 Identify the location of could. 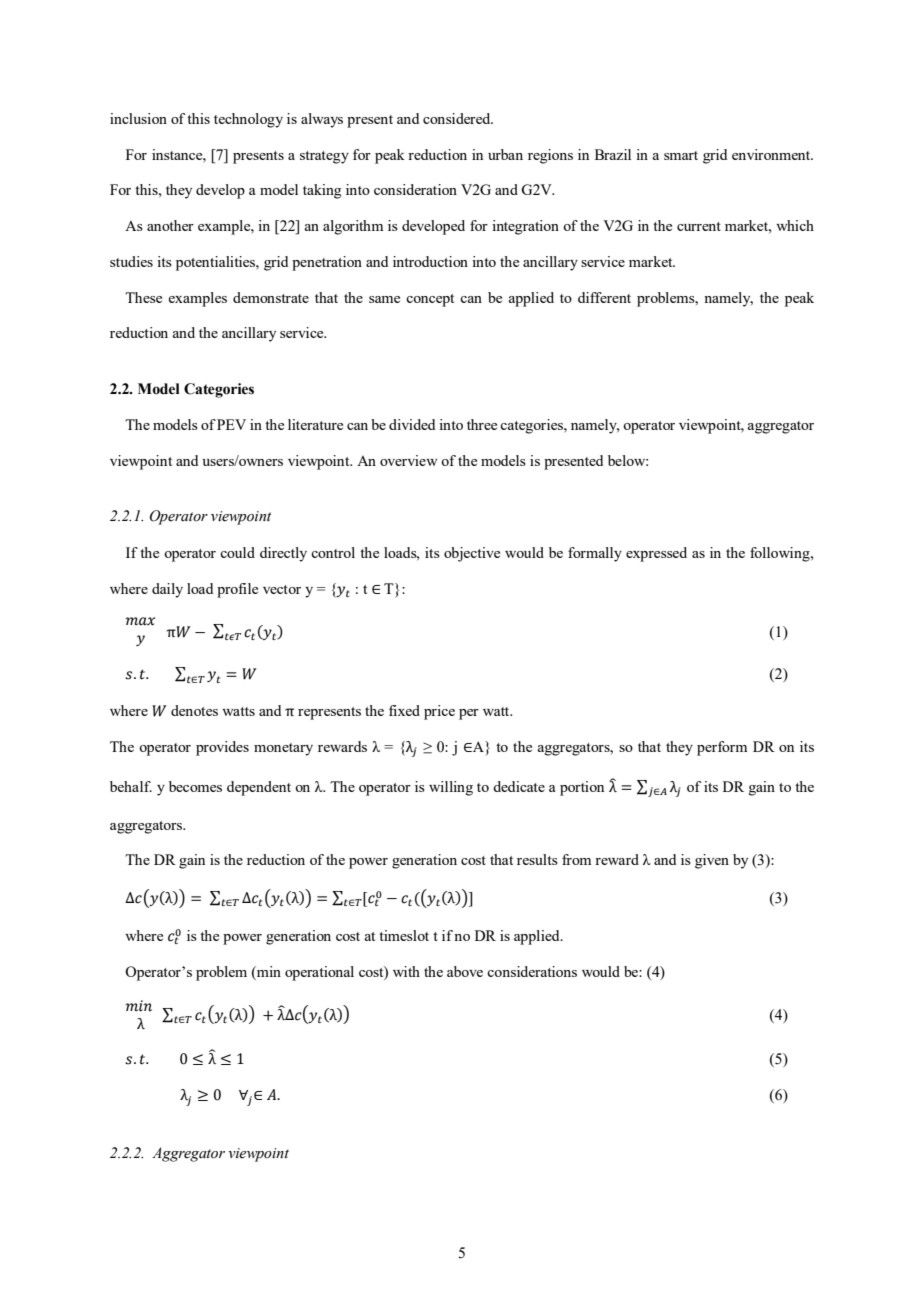
(237, 552).
